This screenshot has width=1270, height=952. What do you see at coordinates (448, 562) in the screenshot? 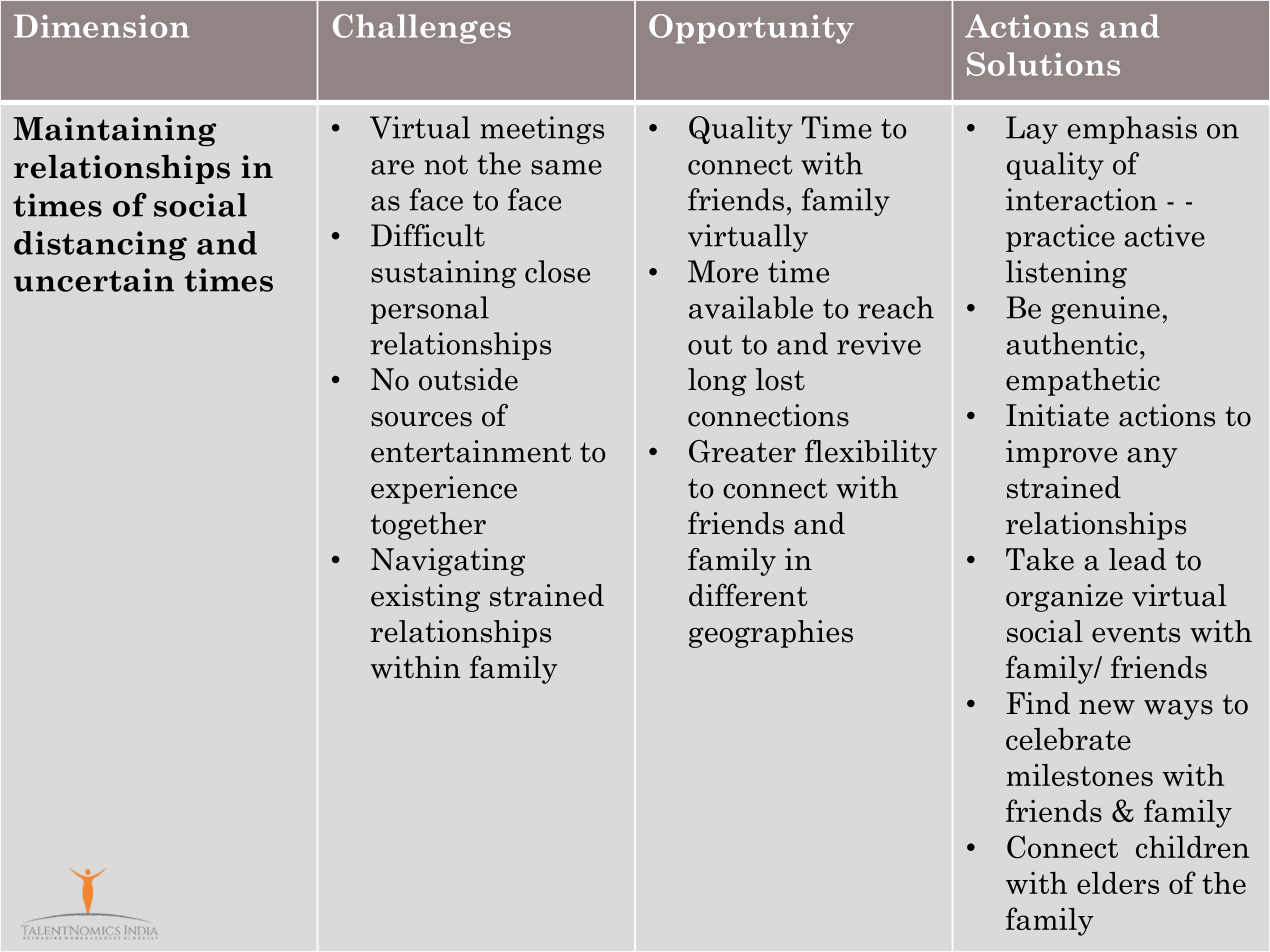
I see `Navigating` at bounding box center [448, 562].
